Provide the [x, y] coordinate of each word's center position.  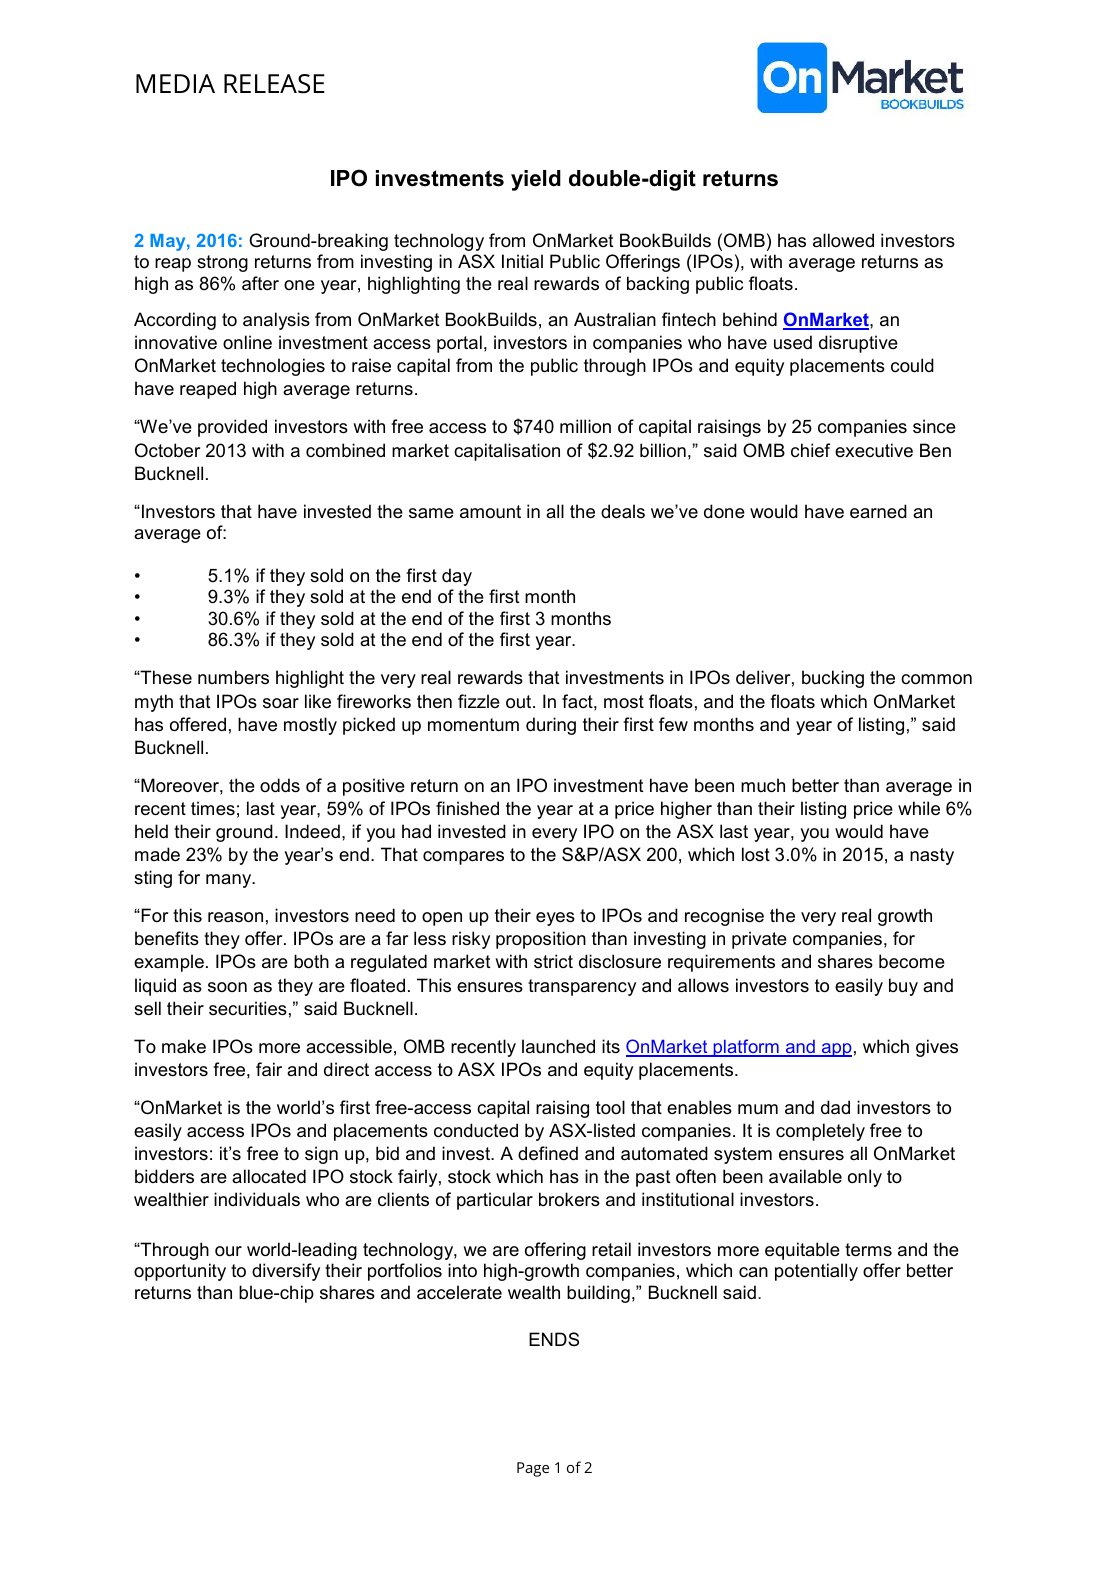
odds [280, 785]
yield [536, 180]
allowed [843, 240]
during [551, 726]
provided [232, 428]
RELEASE [274, 84]
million [585, 426]
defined [548, 1153]
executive [874, 450]
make [184, 1046]
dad [835, 1107]
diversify [286, 1272]
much [763, 785]
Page [533, 1469]
